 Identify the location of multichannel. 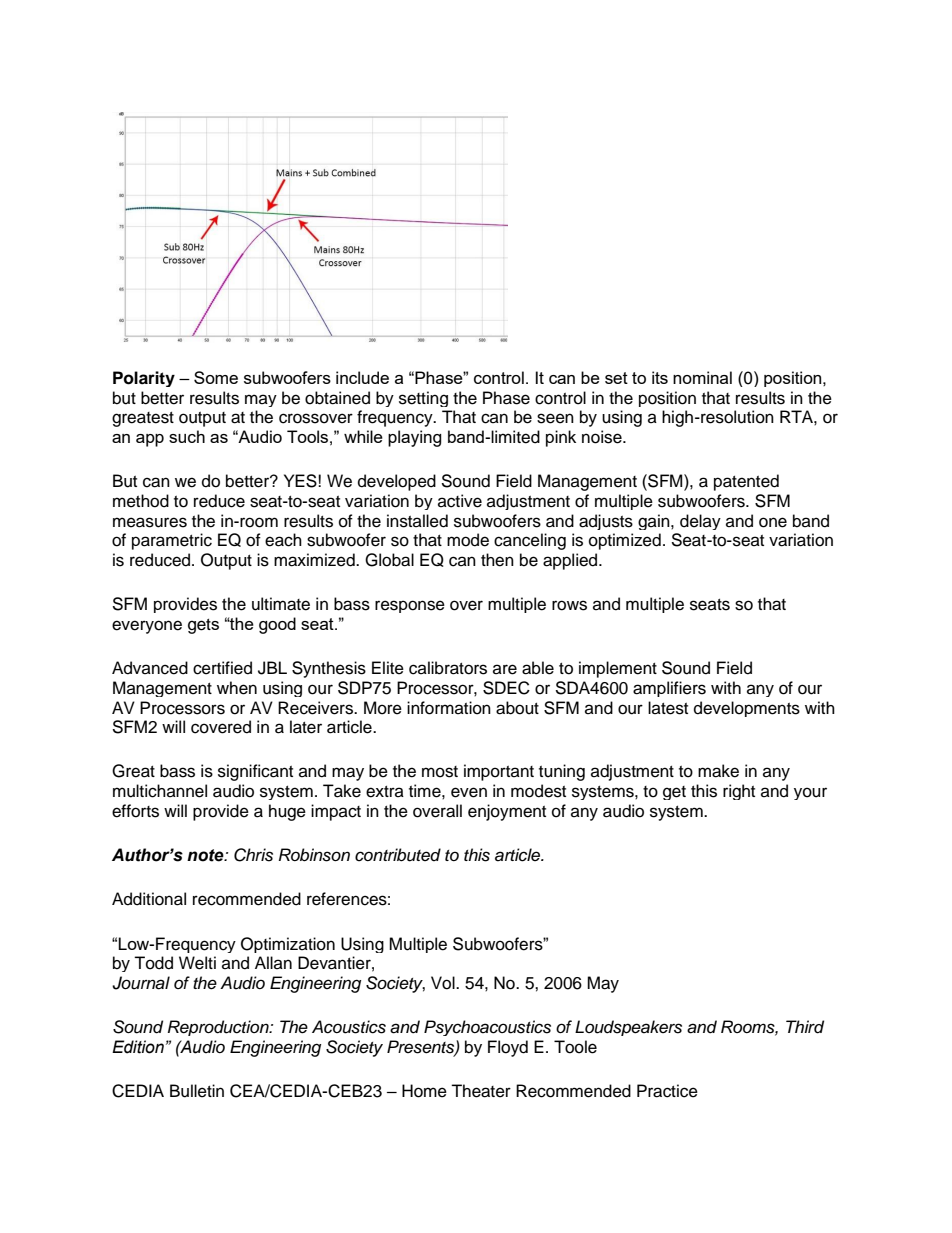
(160, 791).
